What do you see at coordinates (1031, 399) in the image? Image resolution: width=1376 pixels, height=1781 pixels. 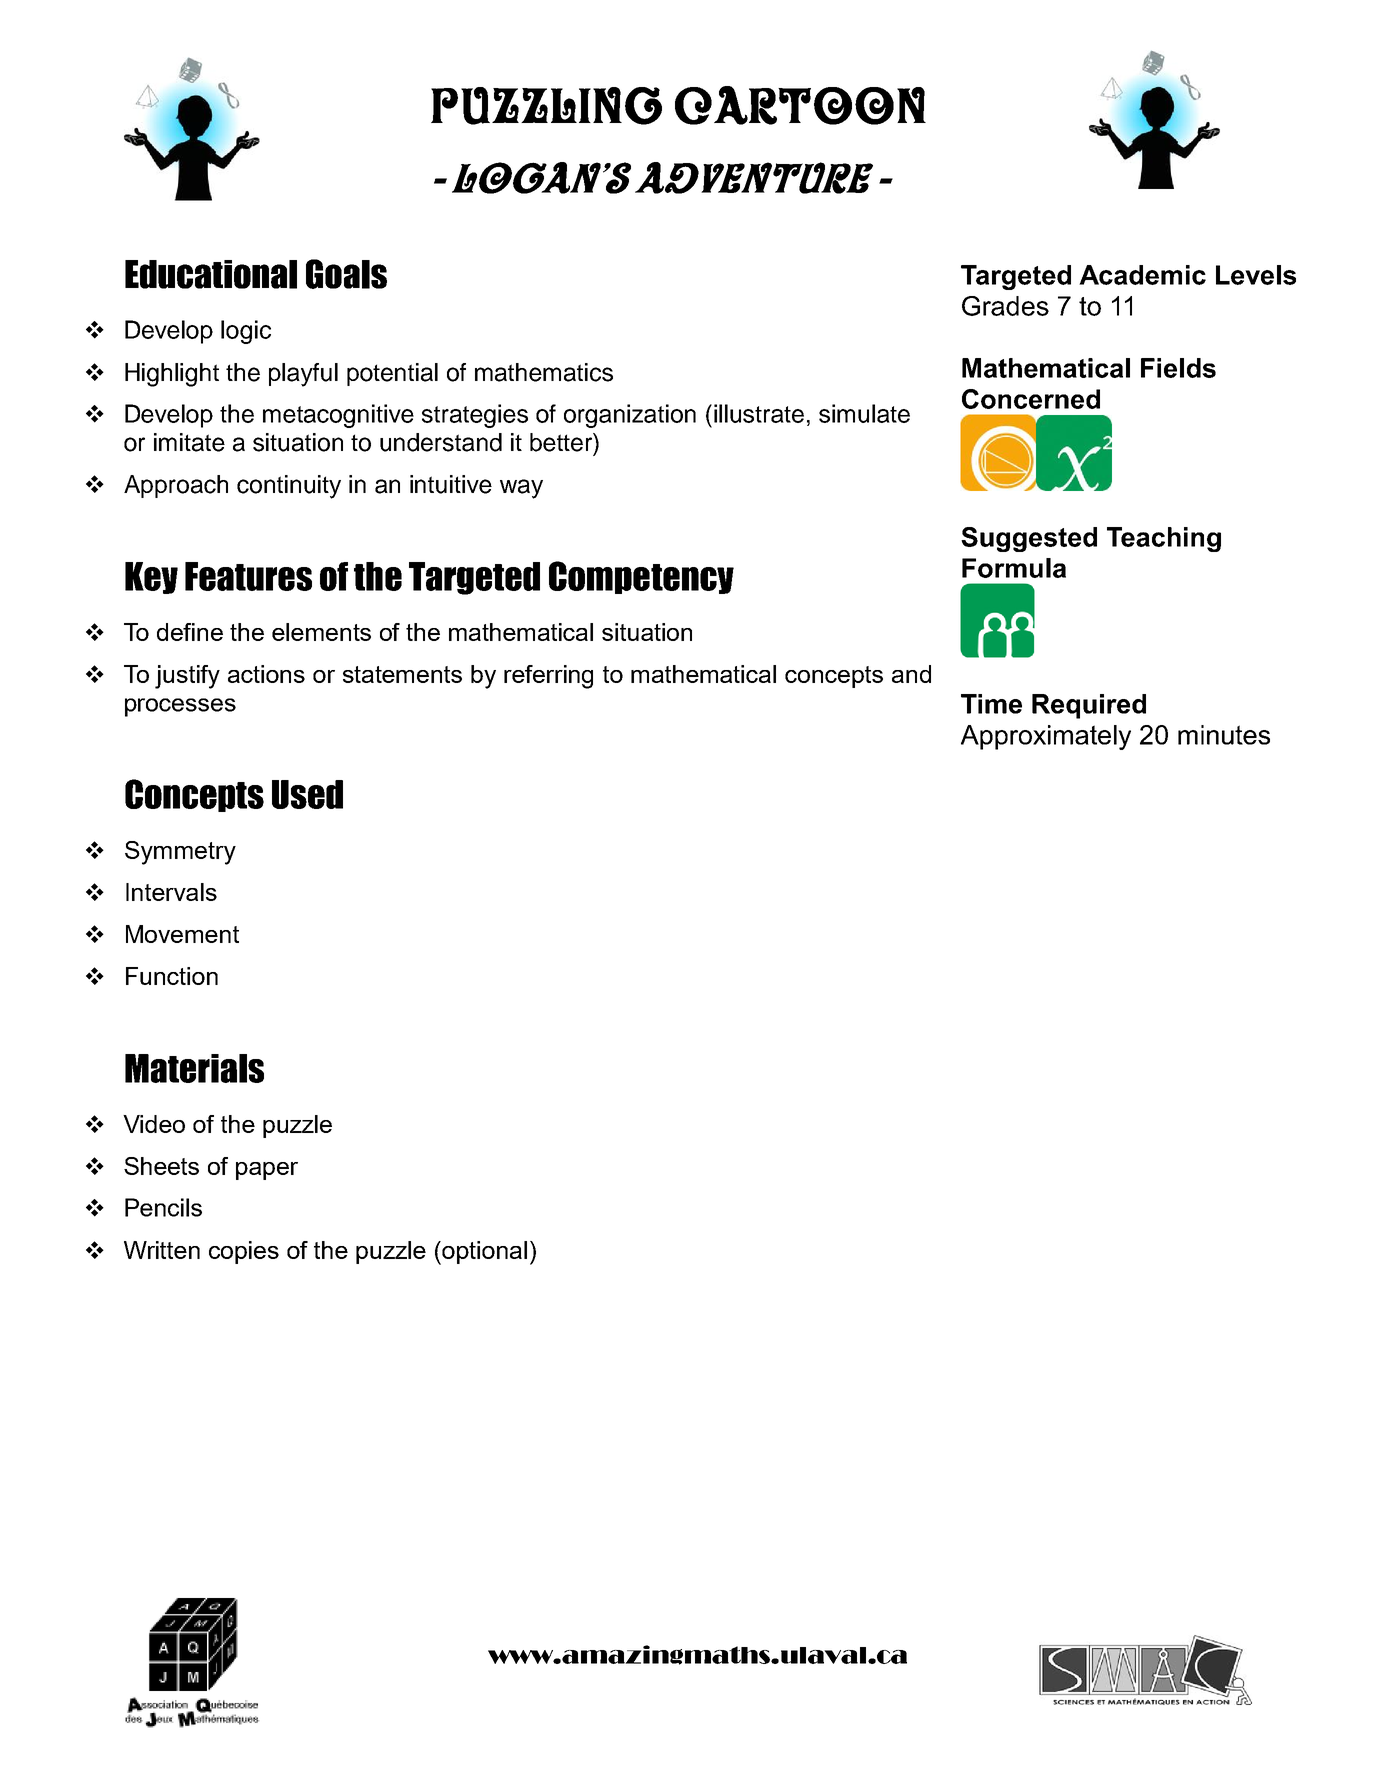 I see `Concerned` at bounding box center [1031, 399].
